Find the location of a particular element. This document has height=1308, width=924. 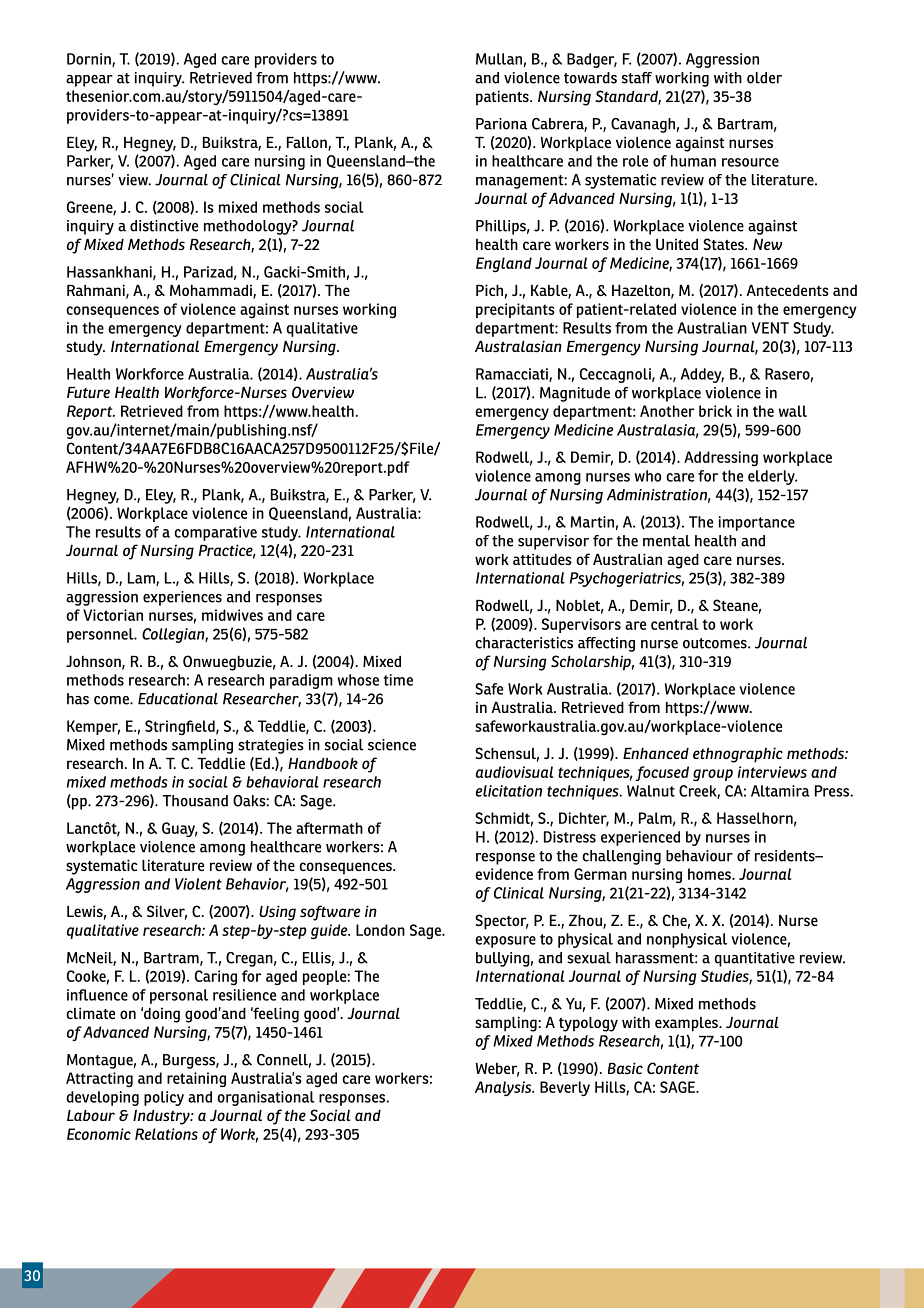

towards is located at coordinates (590, 78).
